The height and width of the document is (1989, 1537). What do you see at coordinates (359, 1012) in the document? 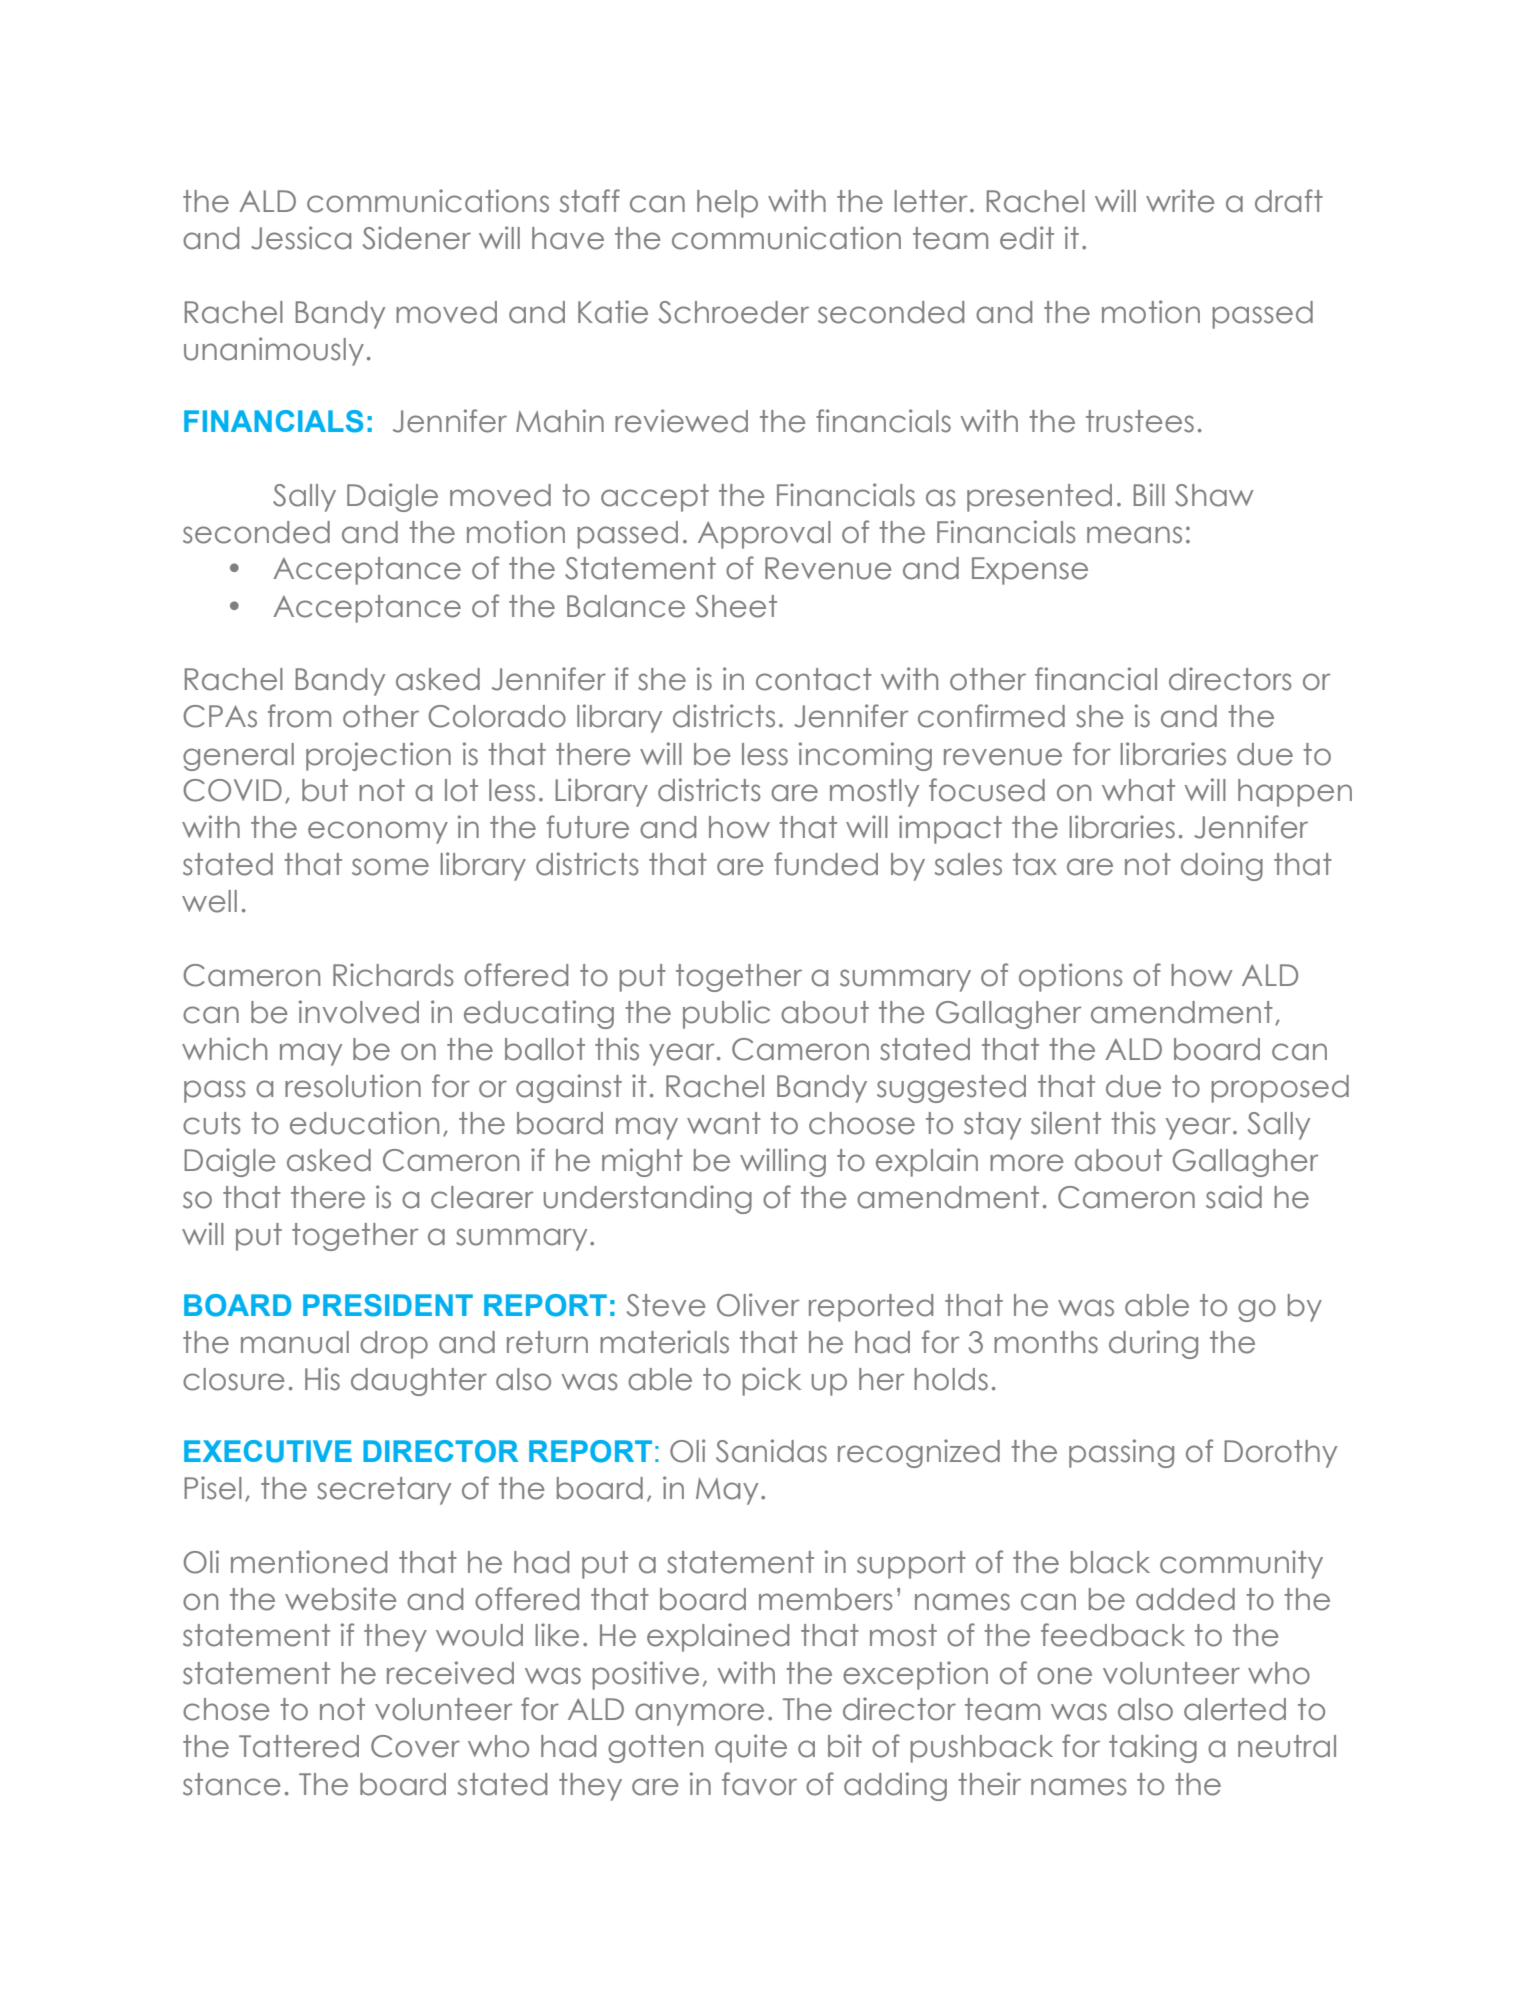
I see `involved` at bounding box center [359, 1012].
